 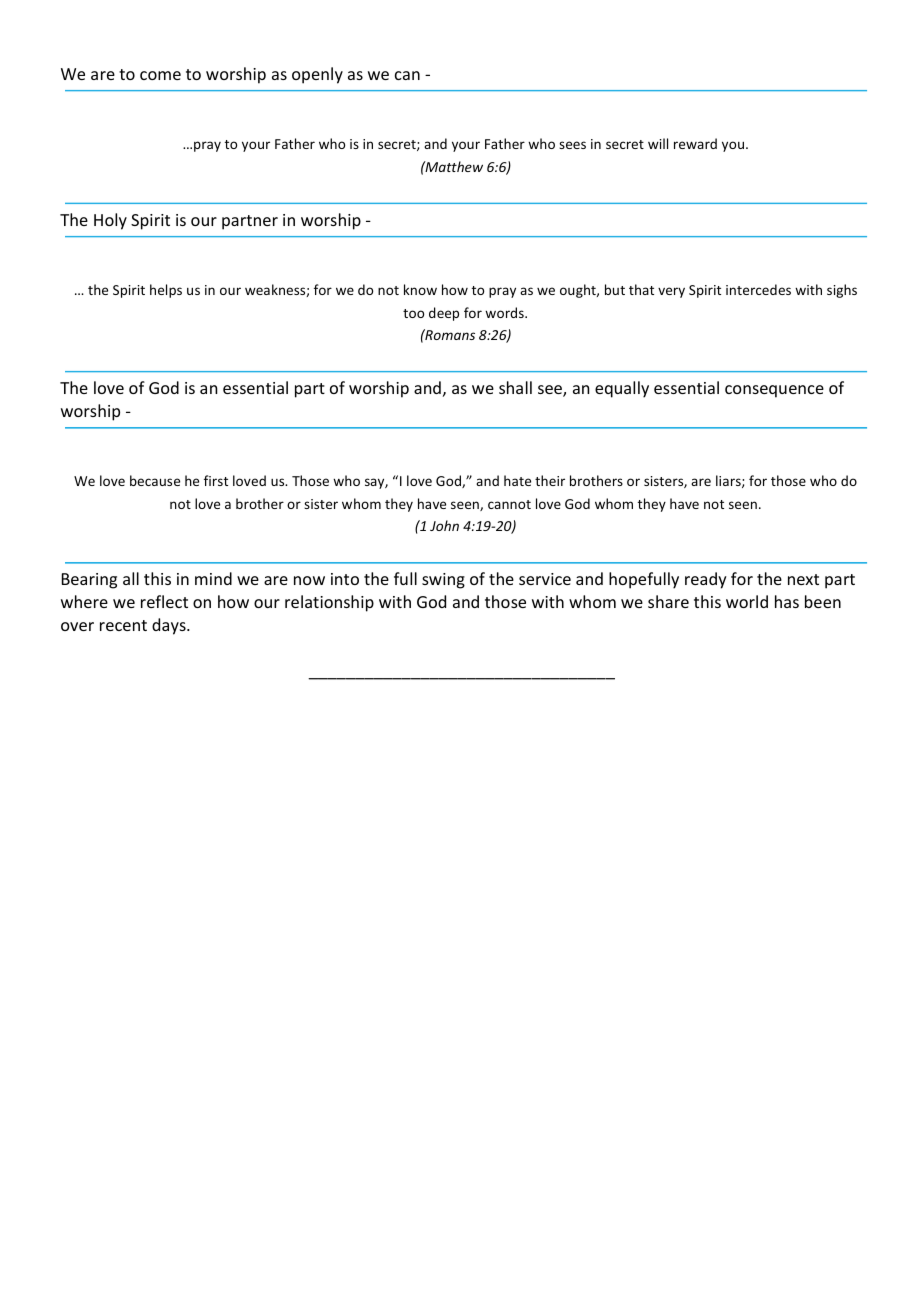 What do you see at coordinates (747, 601) in the screenshot?
I see `world` at bounding box center [747, 601].
